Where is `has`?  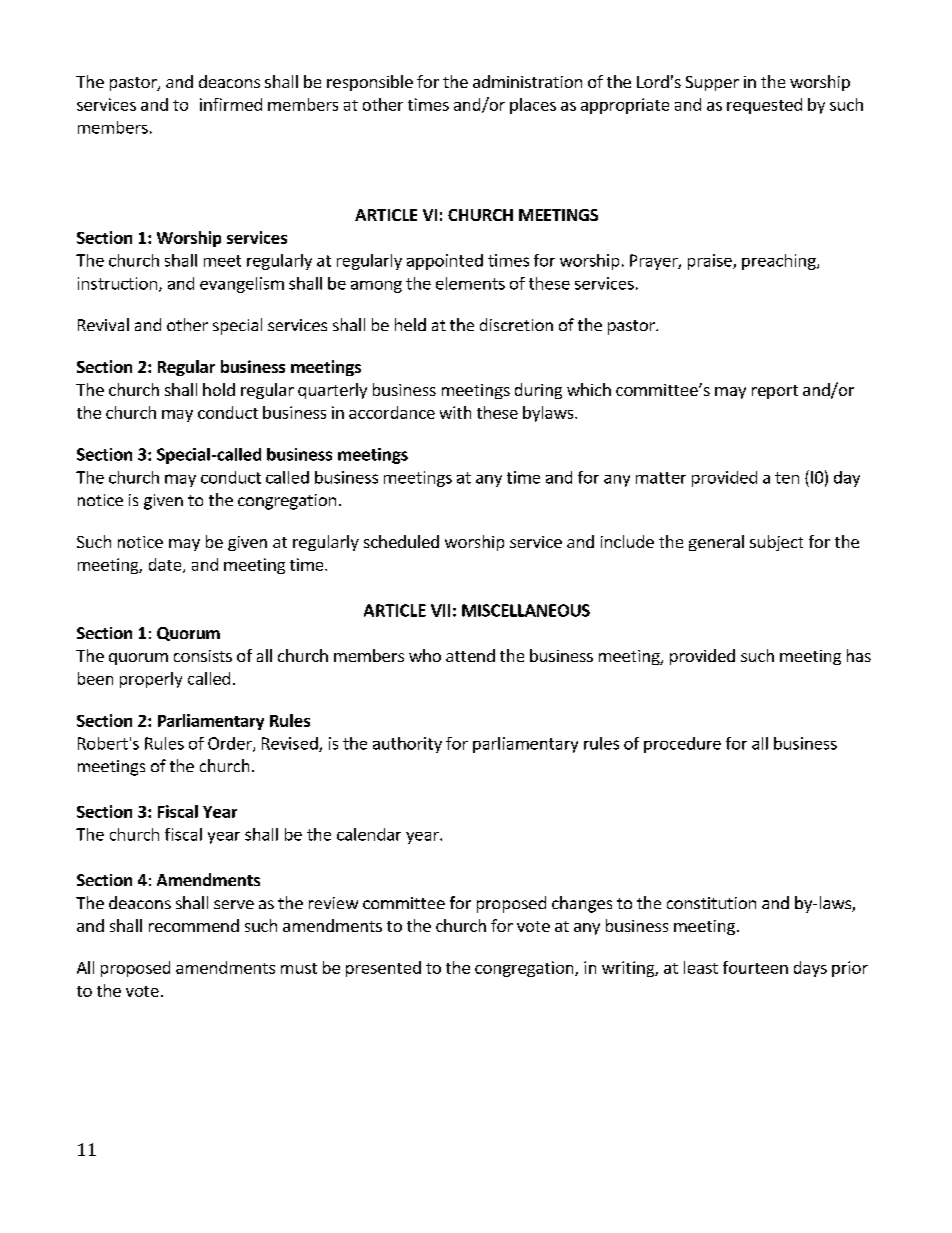
has is located at coordinates (859, 655).
